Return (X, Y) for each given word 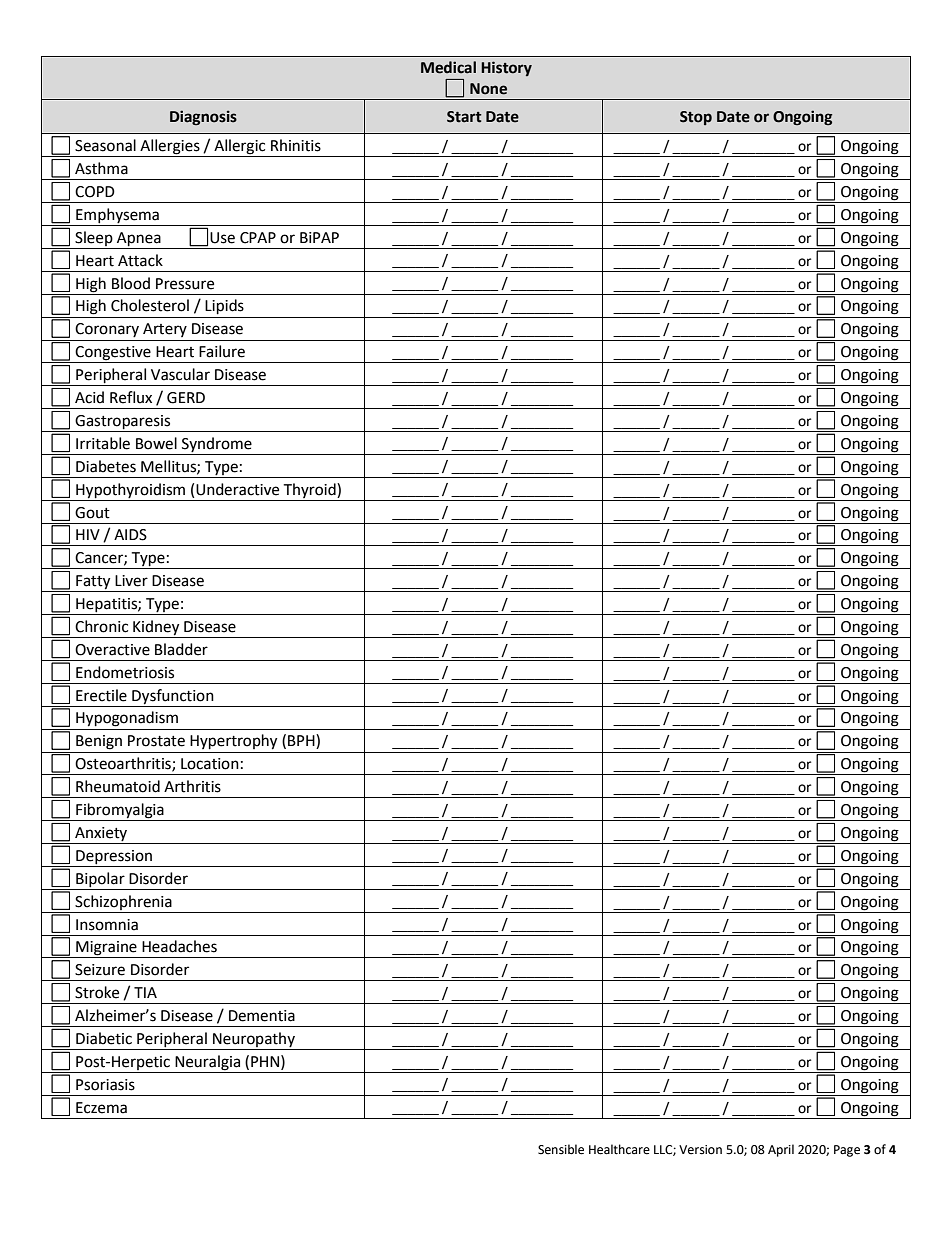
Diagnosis (203, 117)
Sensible (561, 1149)
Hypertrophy (233, 742)
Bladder (181, 649)
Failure (222, 351)
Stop (696, 118)
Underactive (237, 489)
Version (700, 1150)
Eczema (101, 1108)
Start (464, 117)
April (781, 1150)
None (488, 89)
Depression (114, 857)
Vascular (180, 374)
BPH (302, 741)
